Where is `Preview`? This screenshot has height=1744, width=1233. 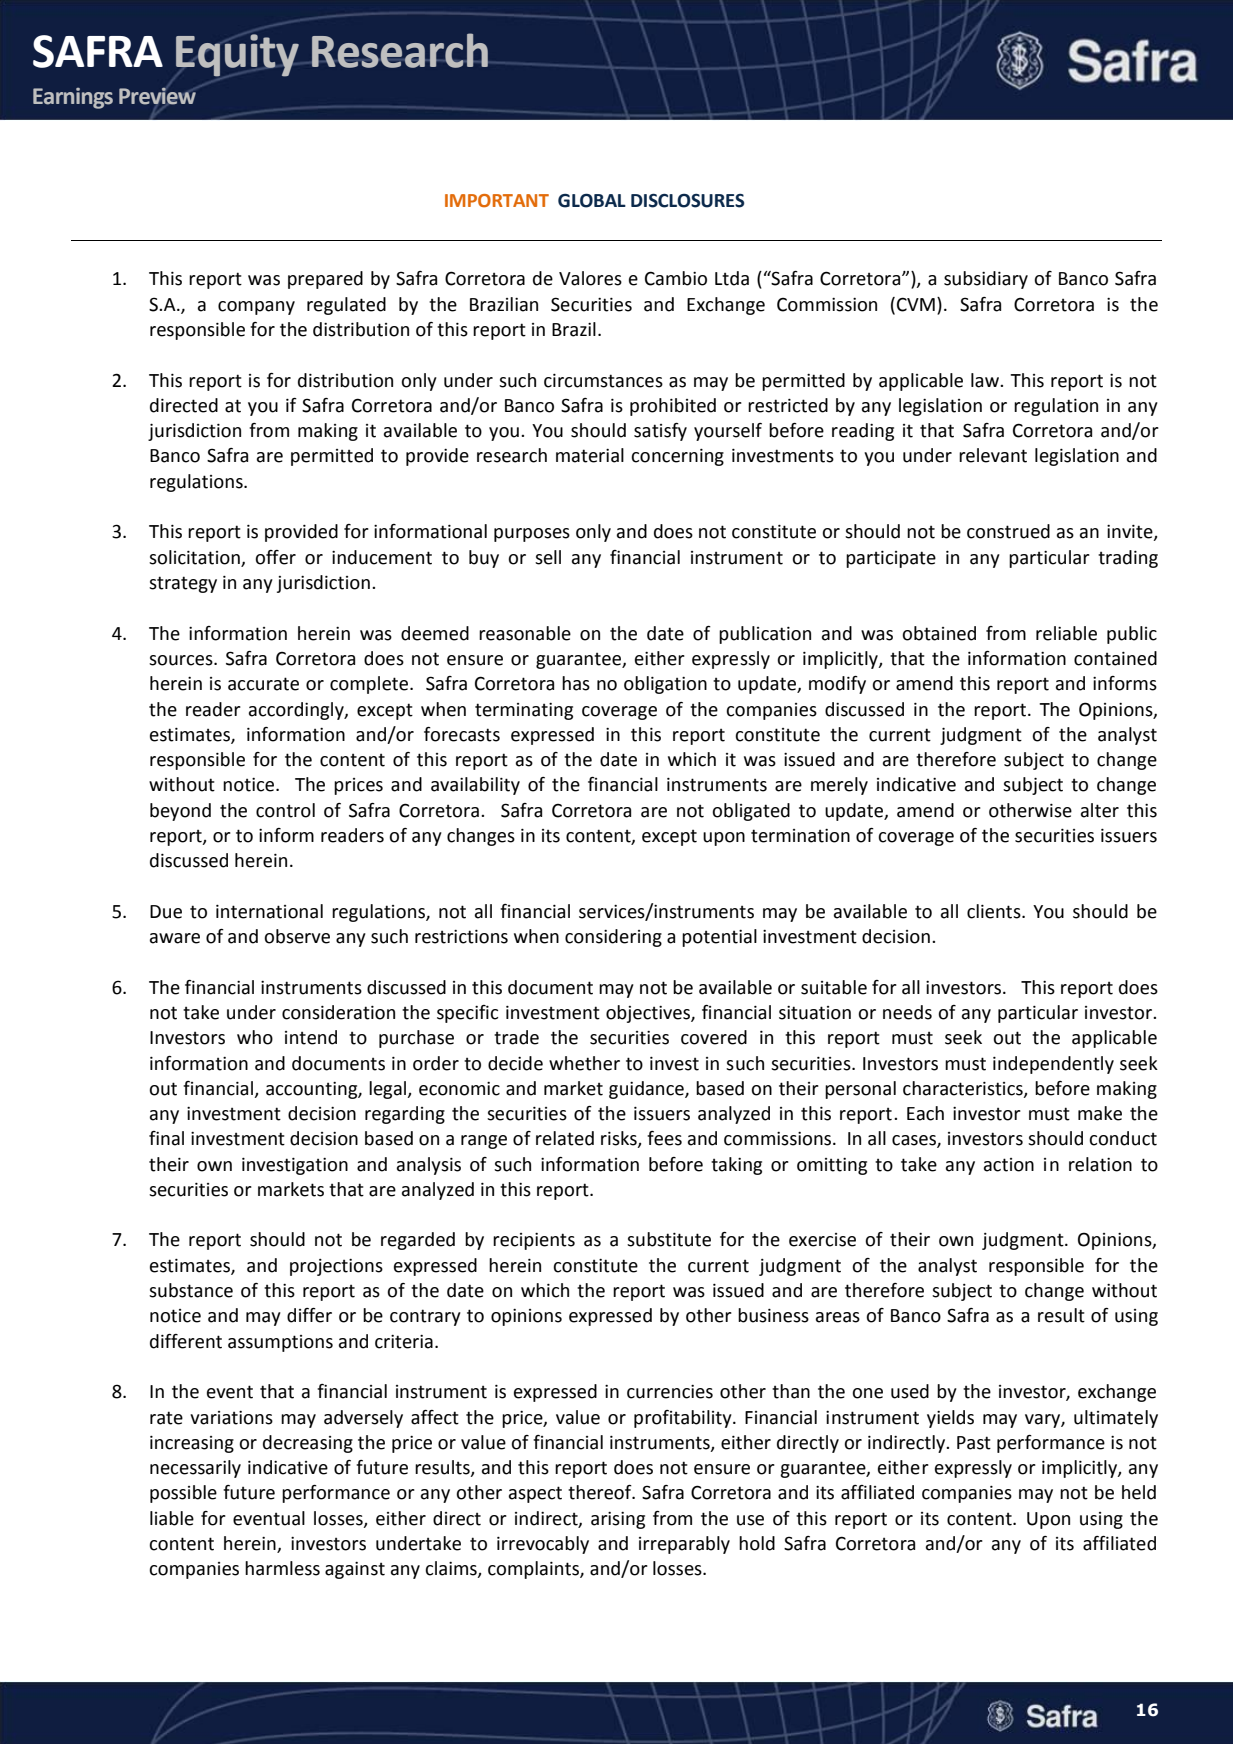 Preview is located at coordinates (158, 96).
